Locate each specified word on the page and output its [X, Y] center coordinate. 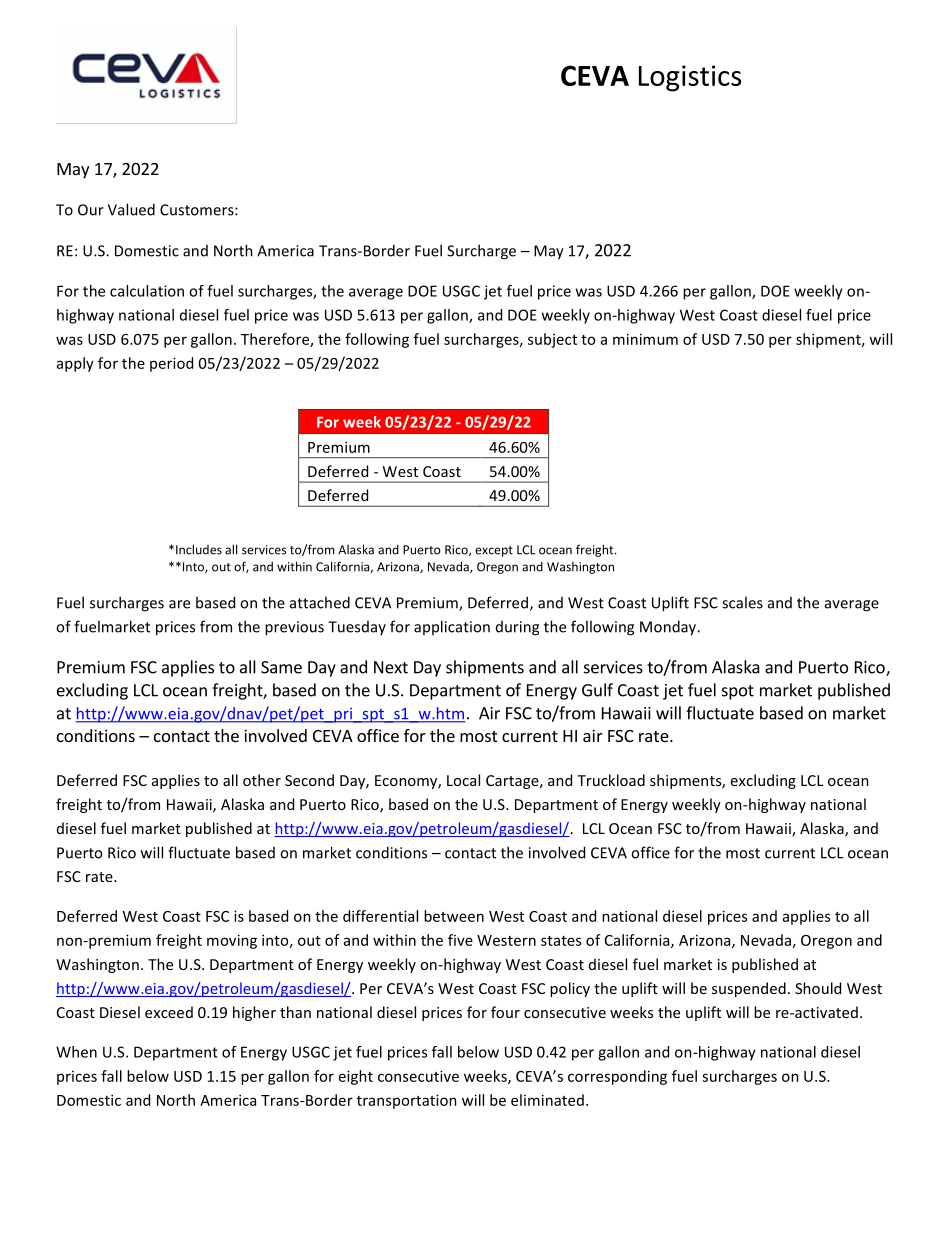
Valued [131, 209]
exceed [169, 1012]
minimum [645, 339]
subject [552, 340]
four [505, 1012]
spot [738, 692]
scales [742, 602]
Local [463, 780]
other [262, 780]
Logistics [690, 78]
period [171, 364]
